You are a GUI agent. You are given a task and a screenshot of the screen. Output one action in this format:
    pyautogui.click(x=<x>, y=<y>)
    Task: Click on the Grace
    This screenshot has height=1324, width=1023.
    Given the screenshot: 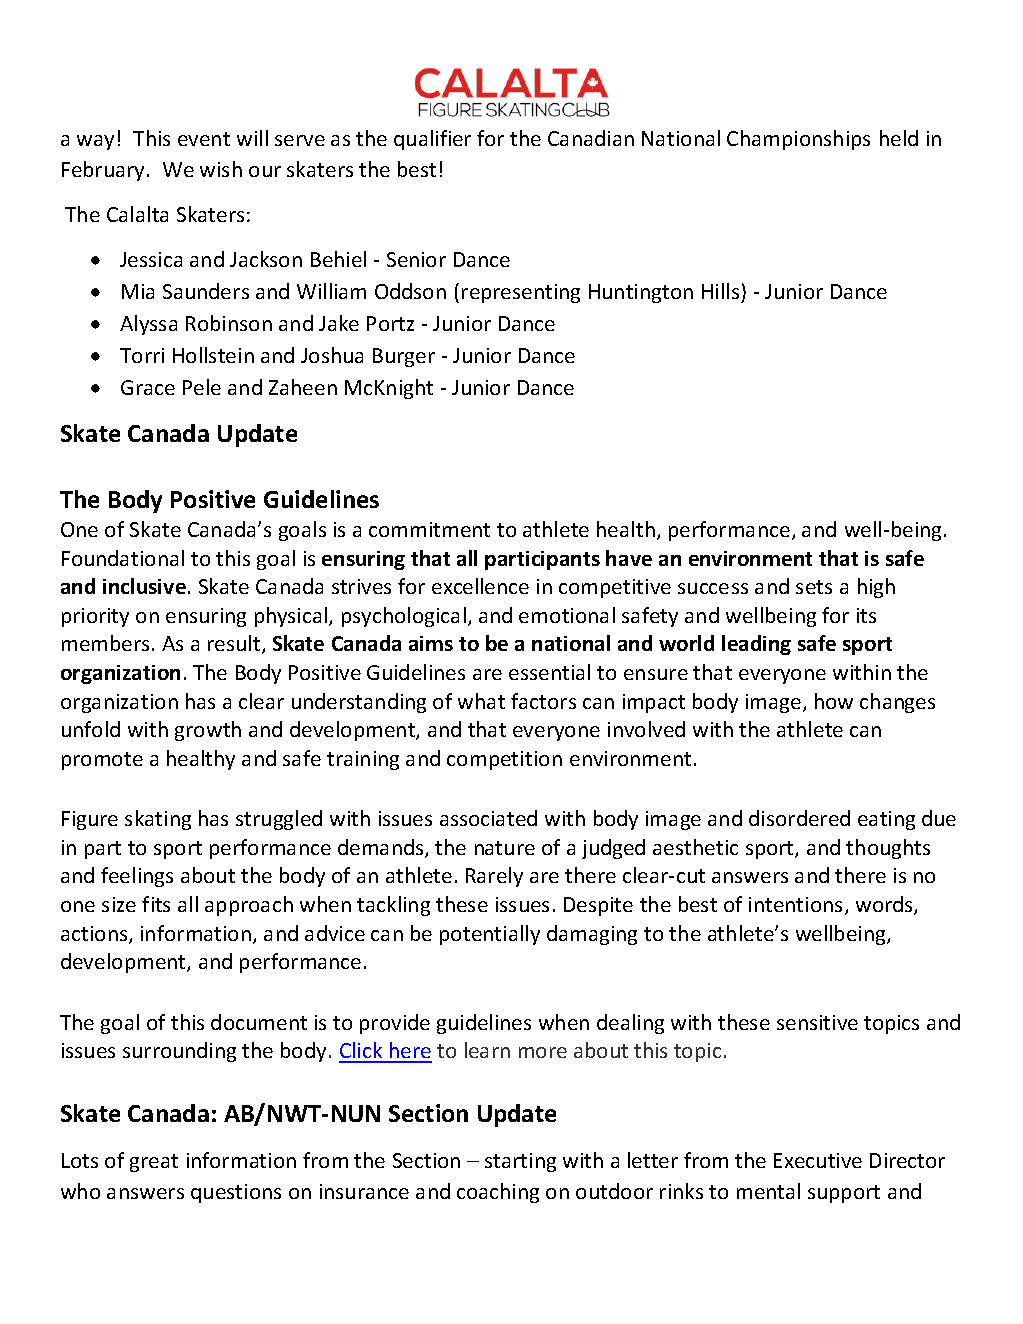 What is the action you would take?
    pyautogui.click(x=148, y=387)
